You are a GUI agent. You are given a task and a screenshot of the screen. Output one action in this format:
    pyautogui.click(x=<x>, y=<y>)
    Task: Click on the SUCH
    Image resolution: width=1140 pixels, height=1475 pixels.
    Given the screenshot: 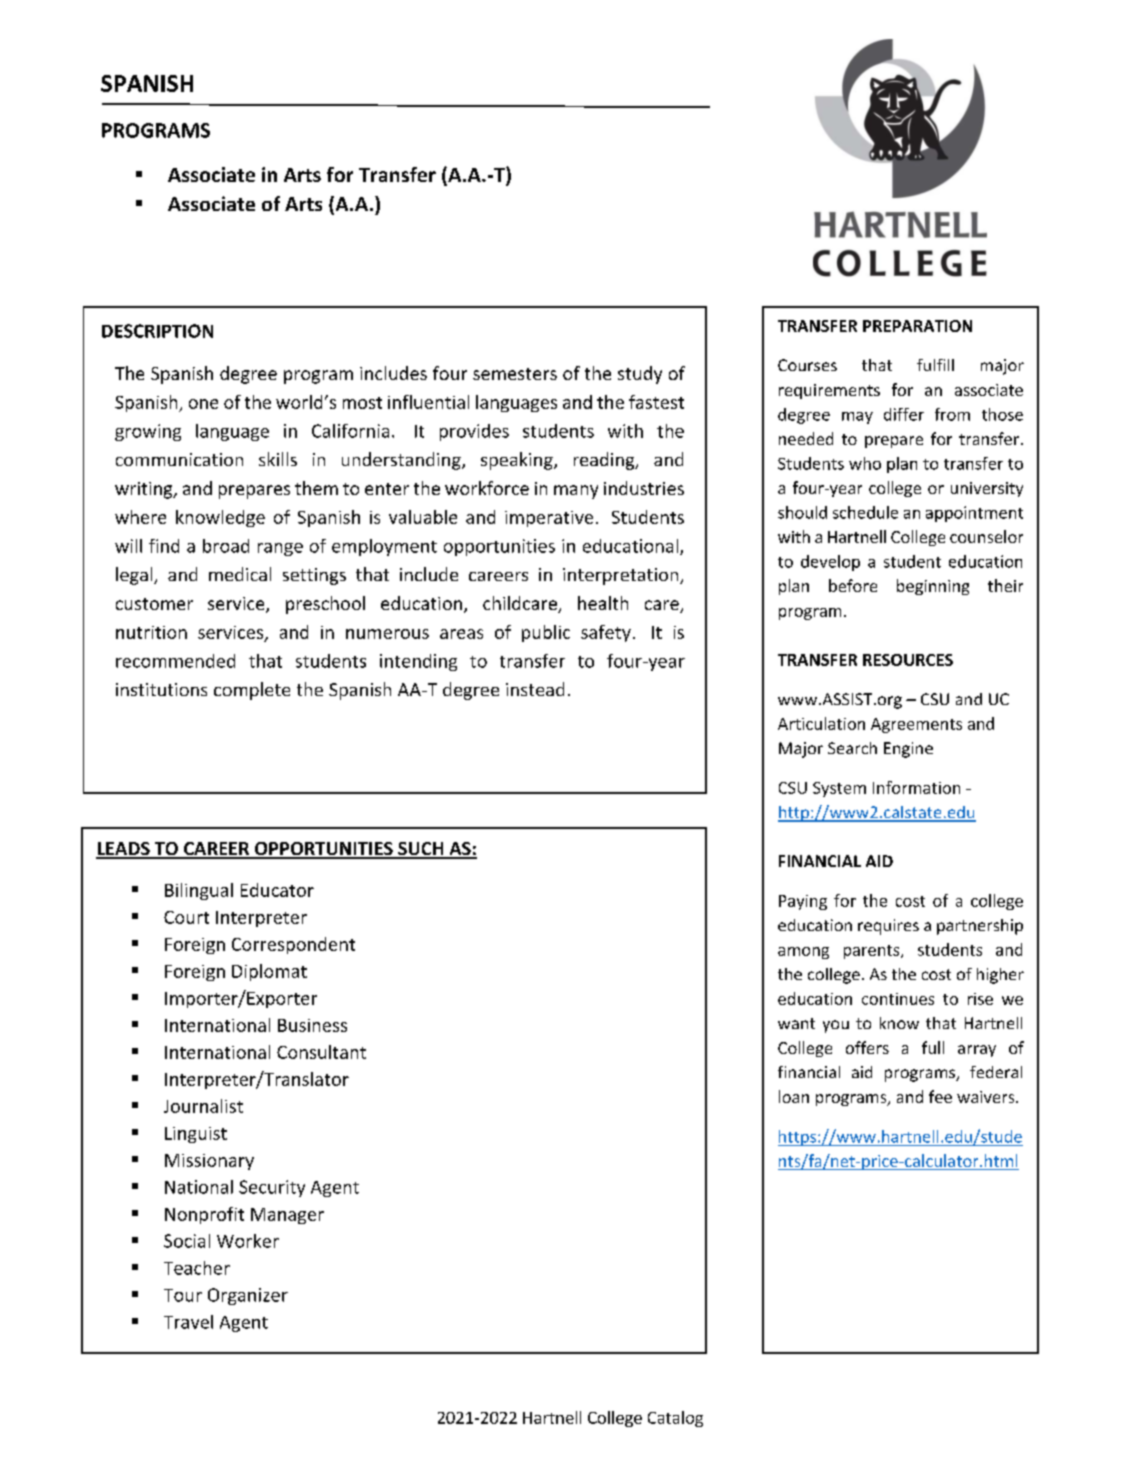 What is the action you would take?
    pyautogui.click(x=421, y=850)
